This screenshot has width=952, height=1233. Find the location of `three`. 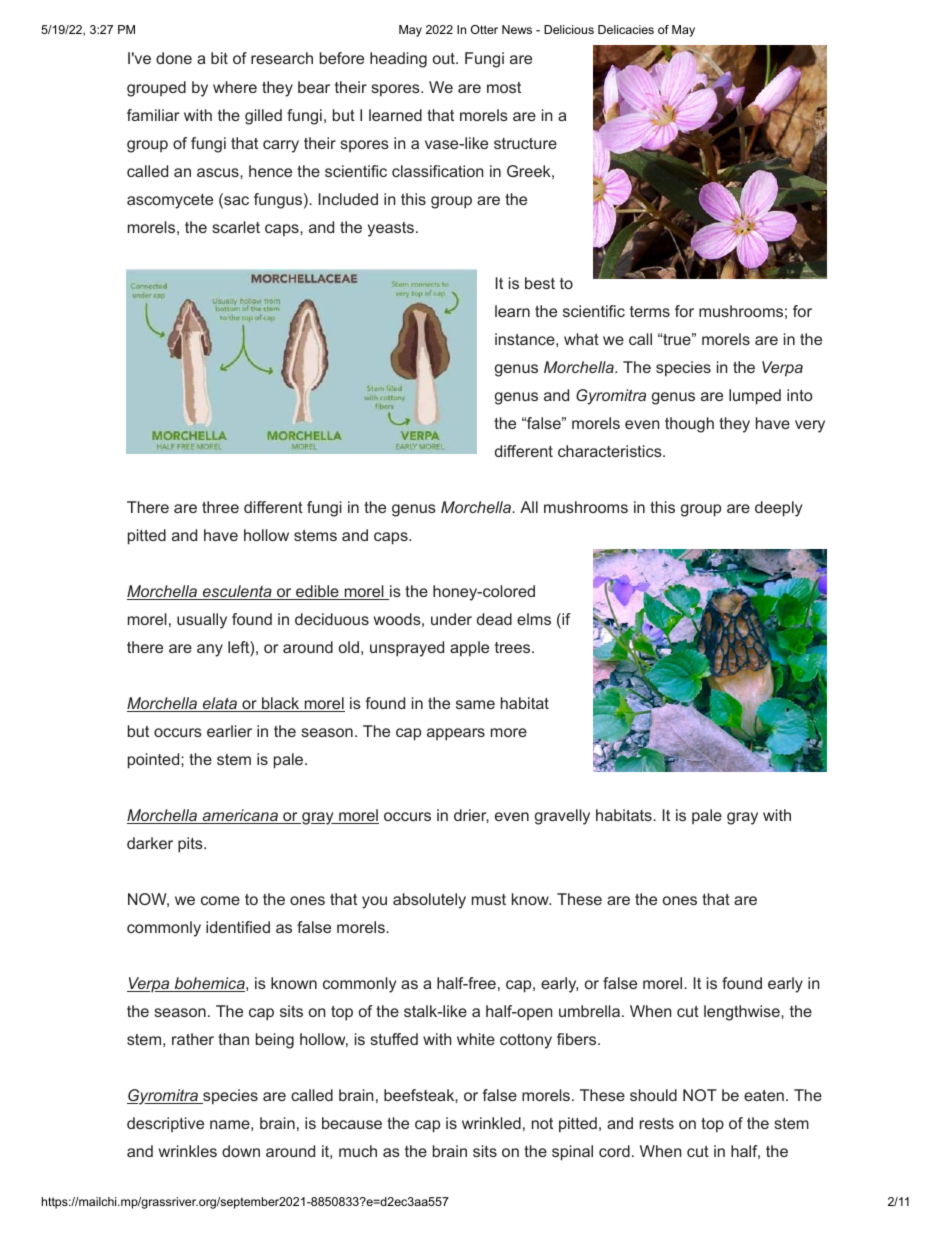

three is located at coordinates (220, 507).
